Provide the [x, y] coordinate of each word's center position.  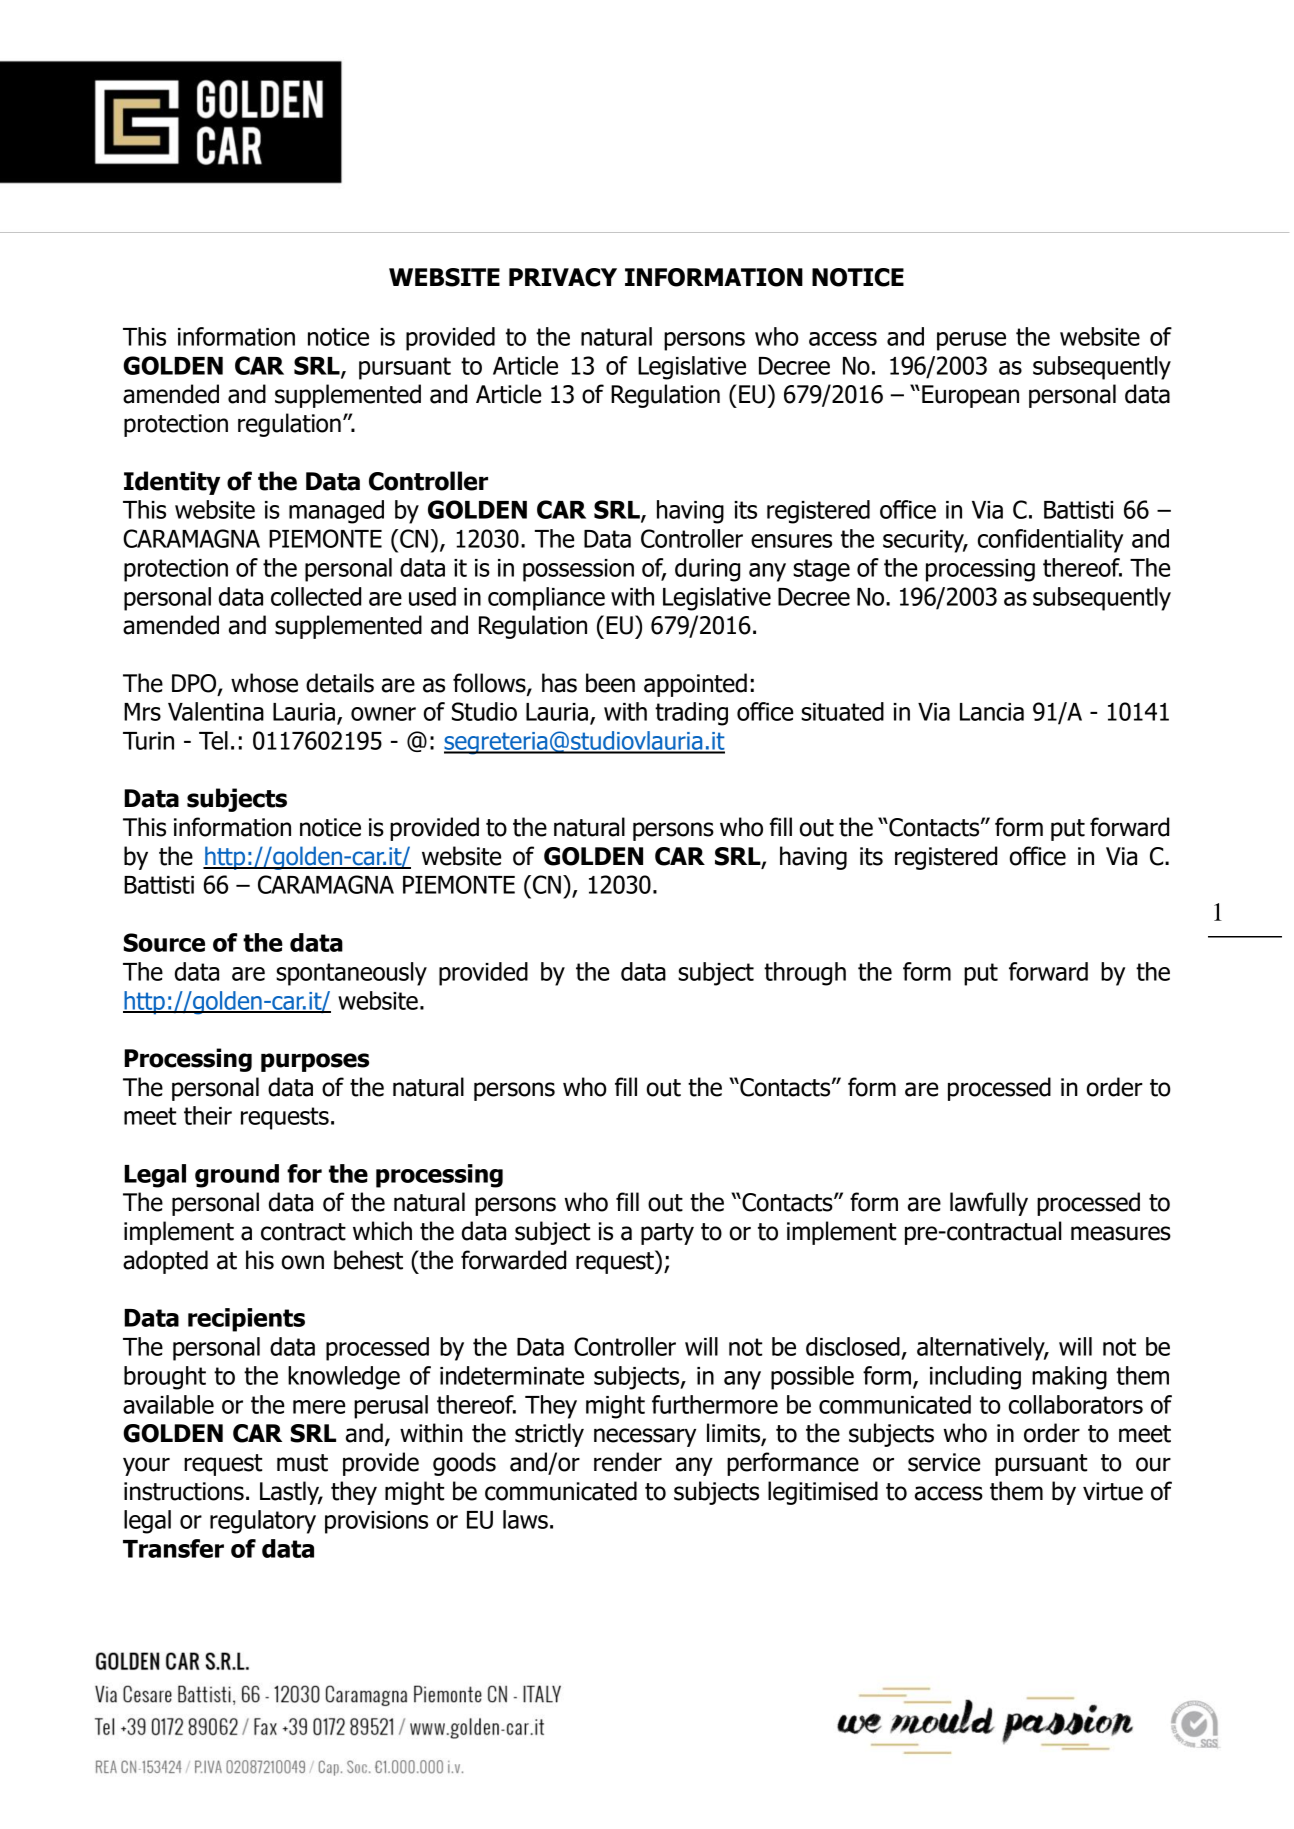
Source [164, 942]
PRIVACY [563, 277]
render [628, 1462]
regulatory [263, 1522]
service [944, 1462]
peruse [971, 341]
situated [842, 711]
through [805, 974]
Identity [172, 483]
